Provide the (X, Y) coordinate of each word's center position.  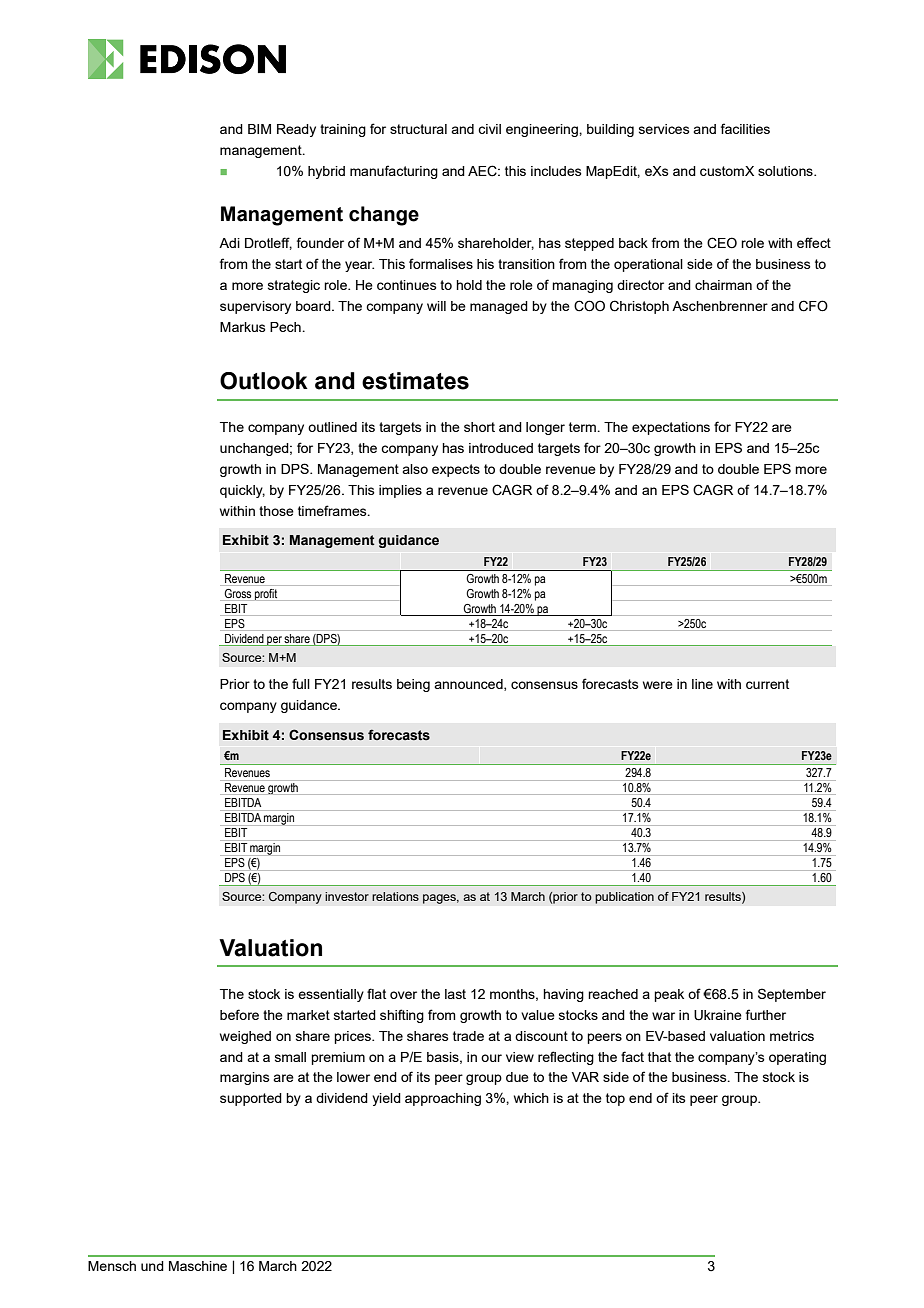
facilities (745, 128)
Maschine (198, 1266)
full (301, 683)
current (767, 684)
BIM (259, 129)
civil (489, 129)
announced (469, 685)
